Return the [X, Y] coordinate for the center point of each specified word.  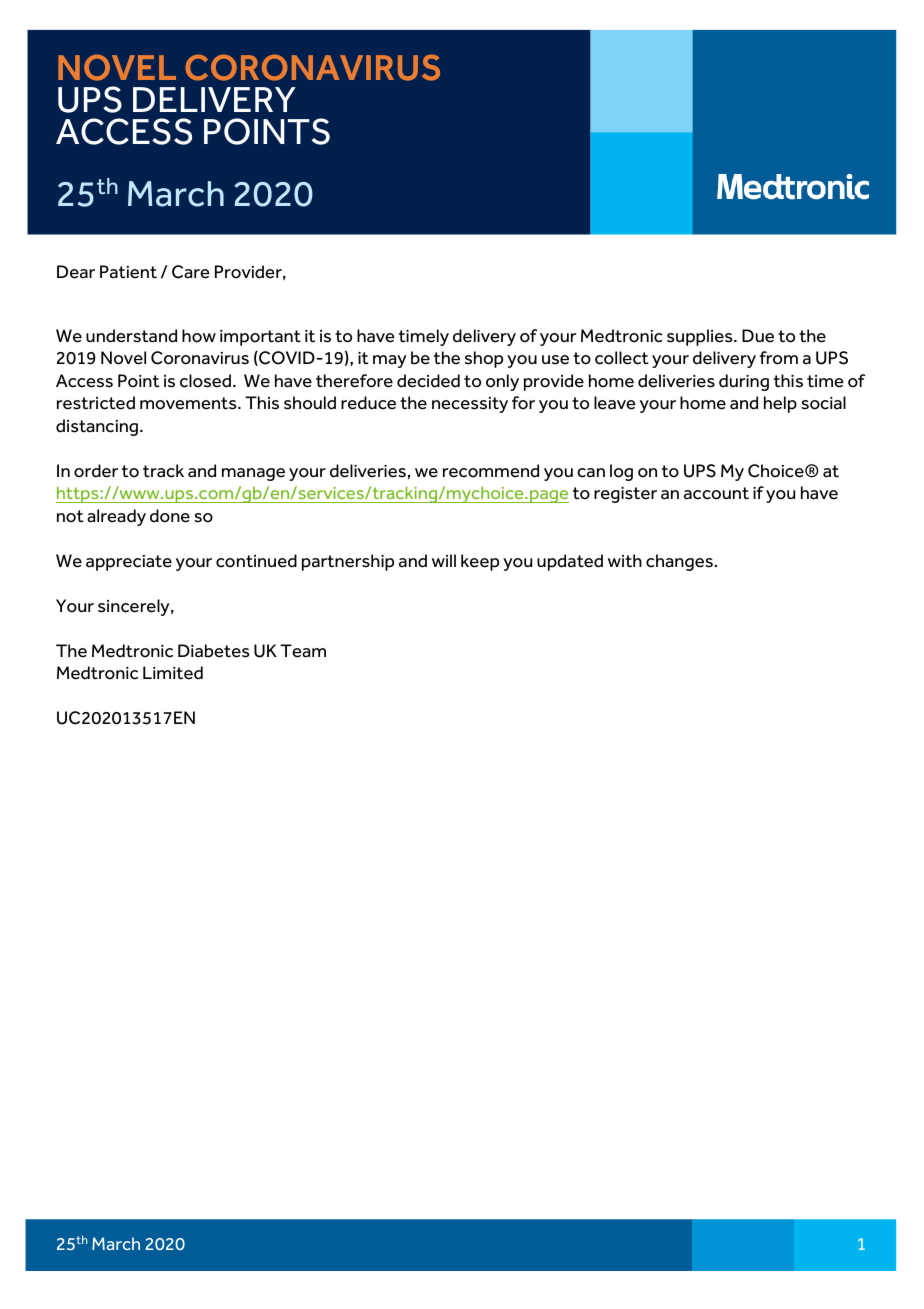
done [170, 516]
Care [191, 272]
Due [758, 336]
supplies [701, 337]
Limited [173, 673]
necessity [470, 405]
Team [303, 651]
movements [189, 403]
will [444, 560]
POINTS [267, 131]
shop [484, 359]
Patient [128, 272]
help [780, 404]
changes [679, 562]
